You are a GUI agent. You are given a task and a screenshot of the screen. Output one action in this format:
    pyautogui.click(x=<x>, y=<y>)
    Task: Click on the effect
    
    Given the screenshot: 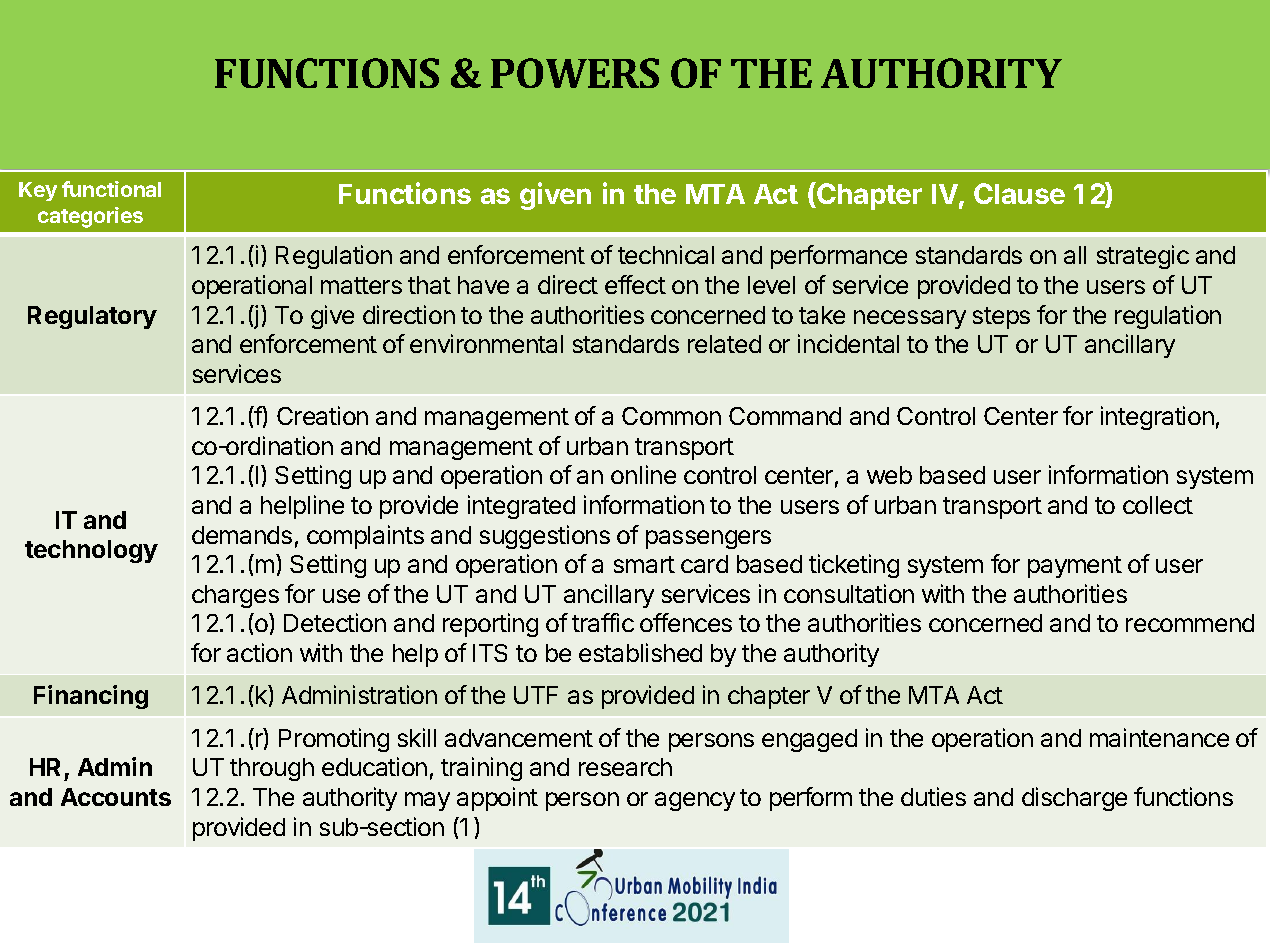 What is the action you would take?
    pyautogui.click(x=635, y=284)
